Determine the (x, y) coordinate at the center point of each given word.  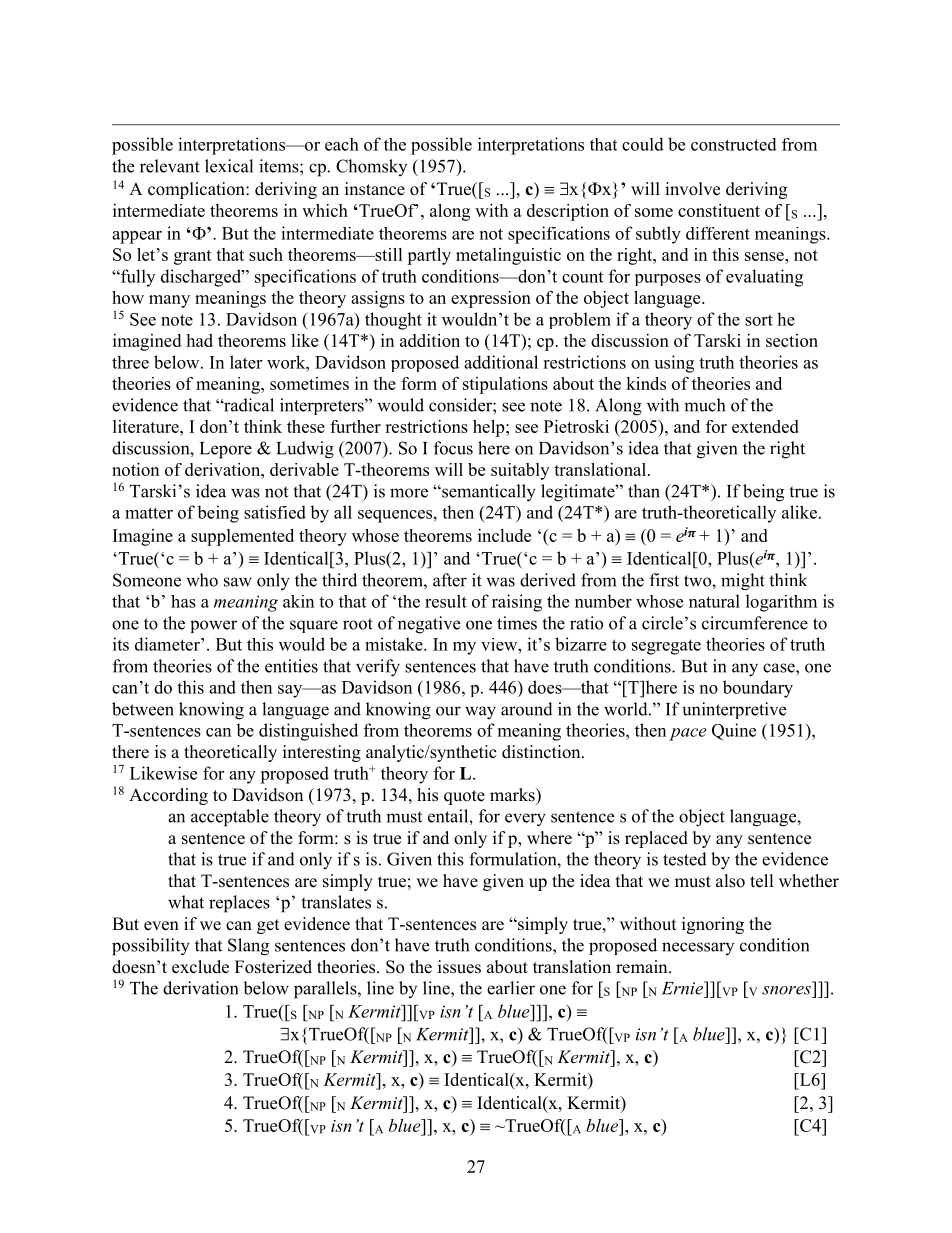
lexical (229, 166)
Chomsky (371, 167)
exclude (200, 967)
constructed (734, 144)
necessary (698, 948)
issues (459, 967)
